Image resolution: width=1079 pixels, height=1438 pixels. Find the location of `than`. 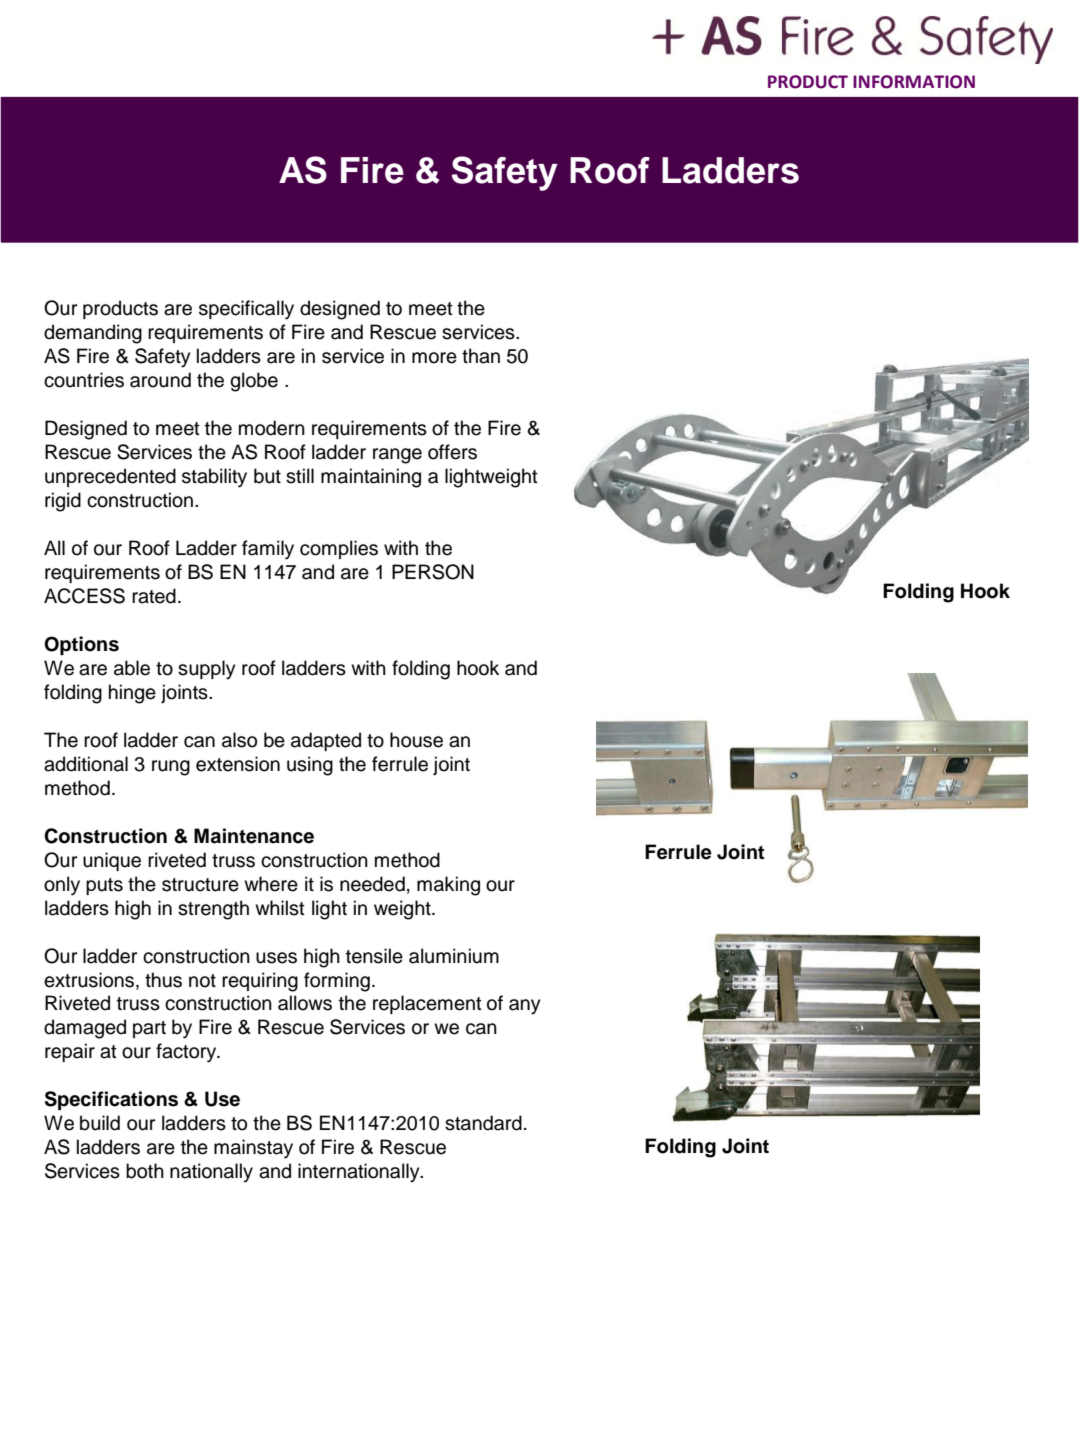

than is located at coordinates (481, 356).
